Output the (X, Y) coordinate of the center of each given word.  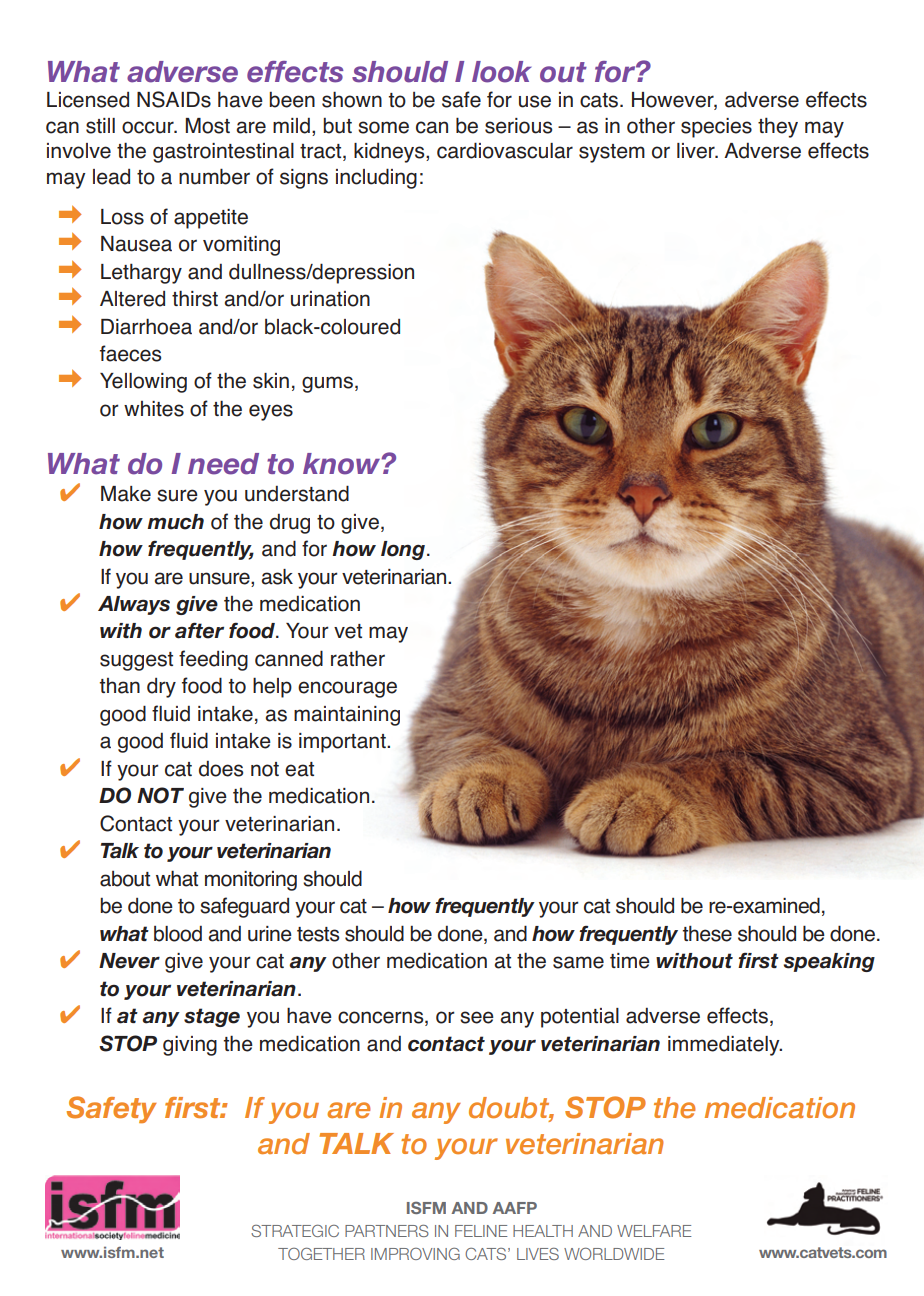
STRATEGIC (295, 1231)
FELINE (481, 1231)
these (707, 933)
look (501, 72)
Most (208, 126)
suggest (136, 661)
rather (358, 658)
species (716, 128)
